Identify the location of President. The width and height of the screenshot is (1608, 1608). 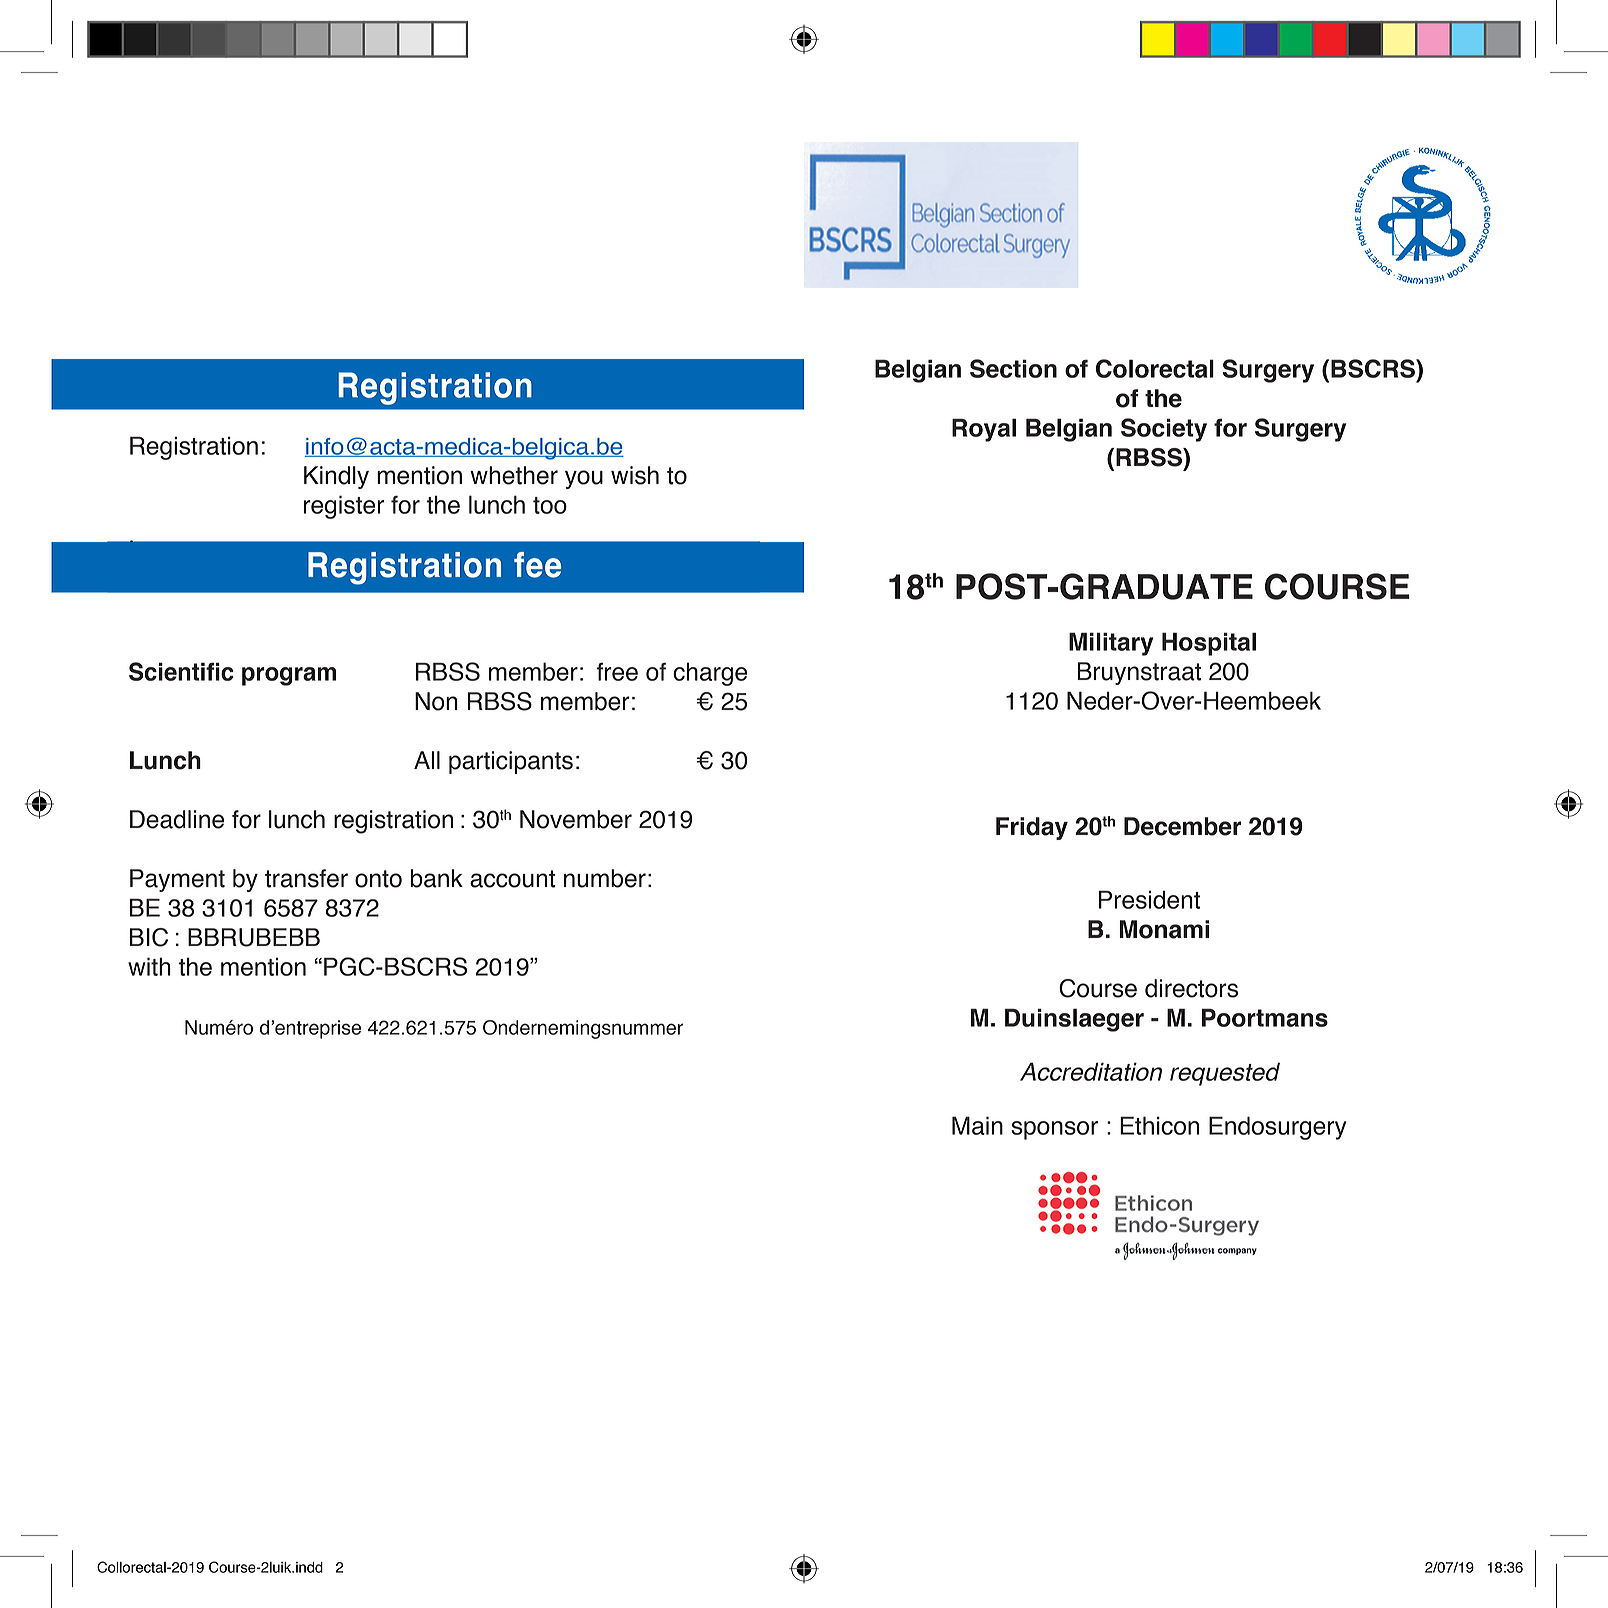
(1149, 899).
